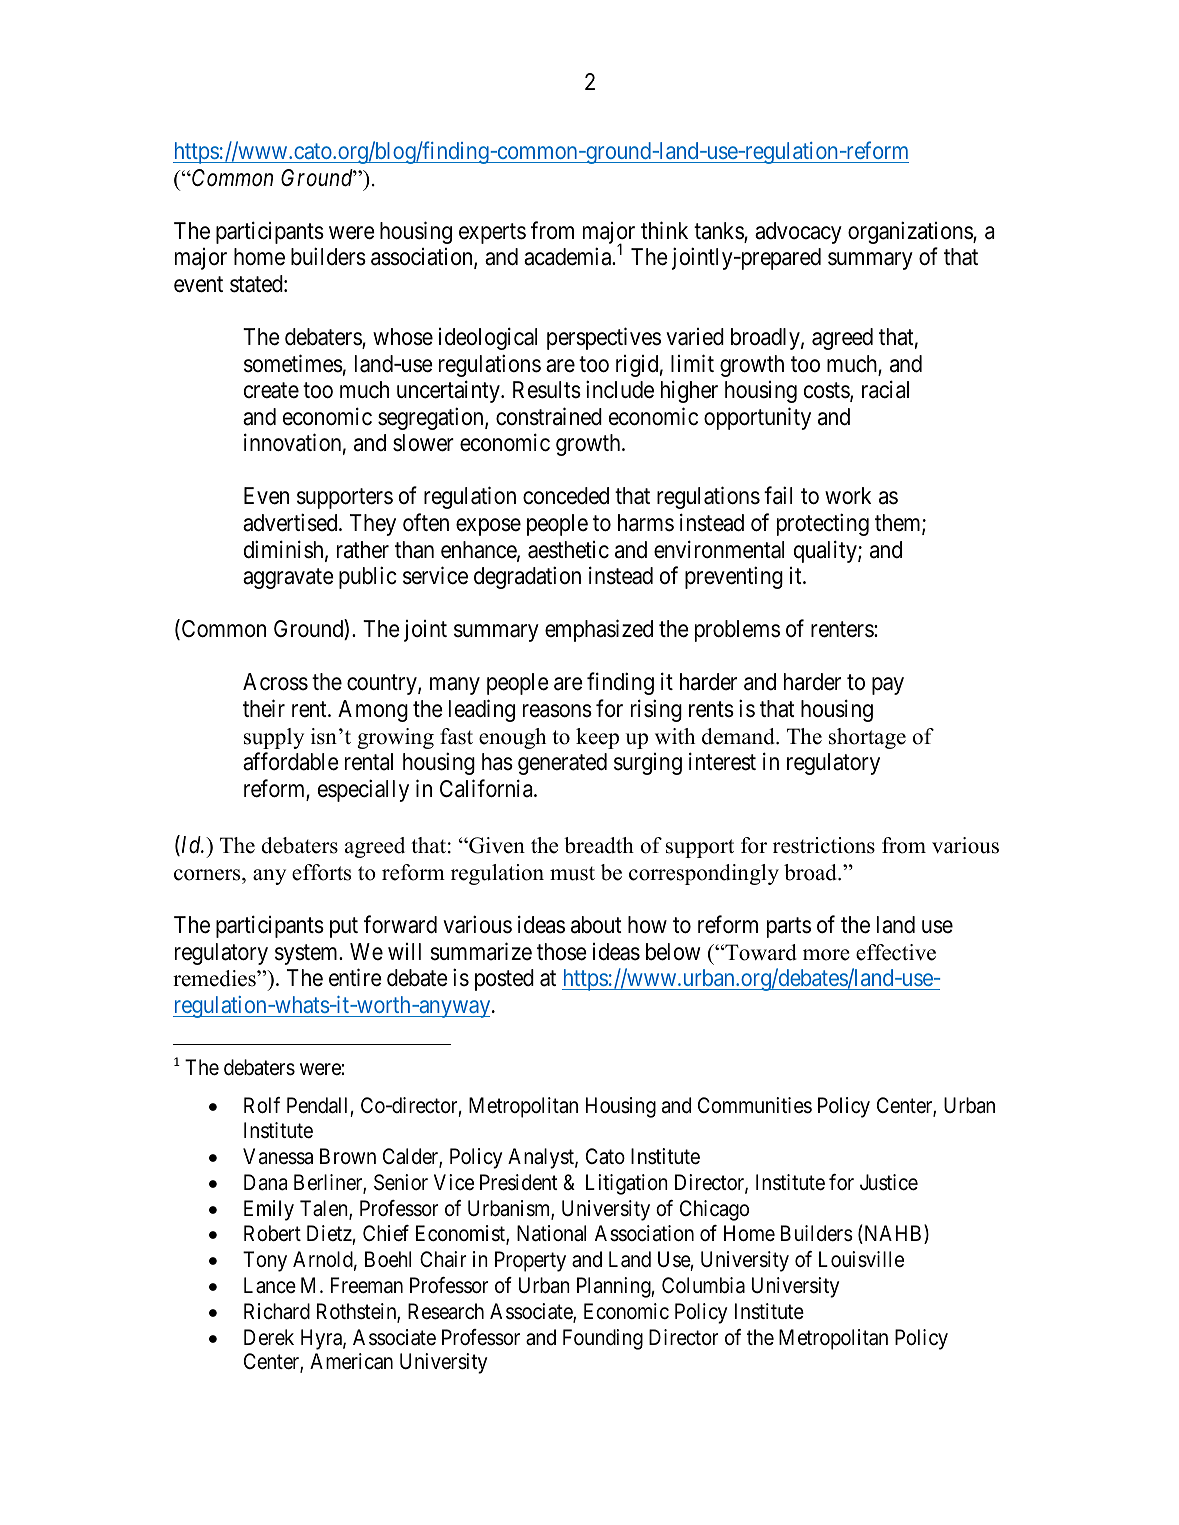 This screenshot has height=1525, width=1179. I want to click on Founding, so click(603, 1339).
